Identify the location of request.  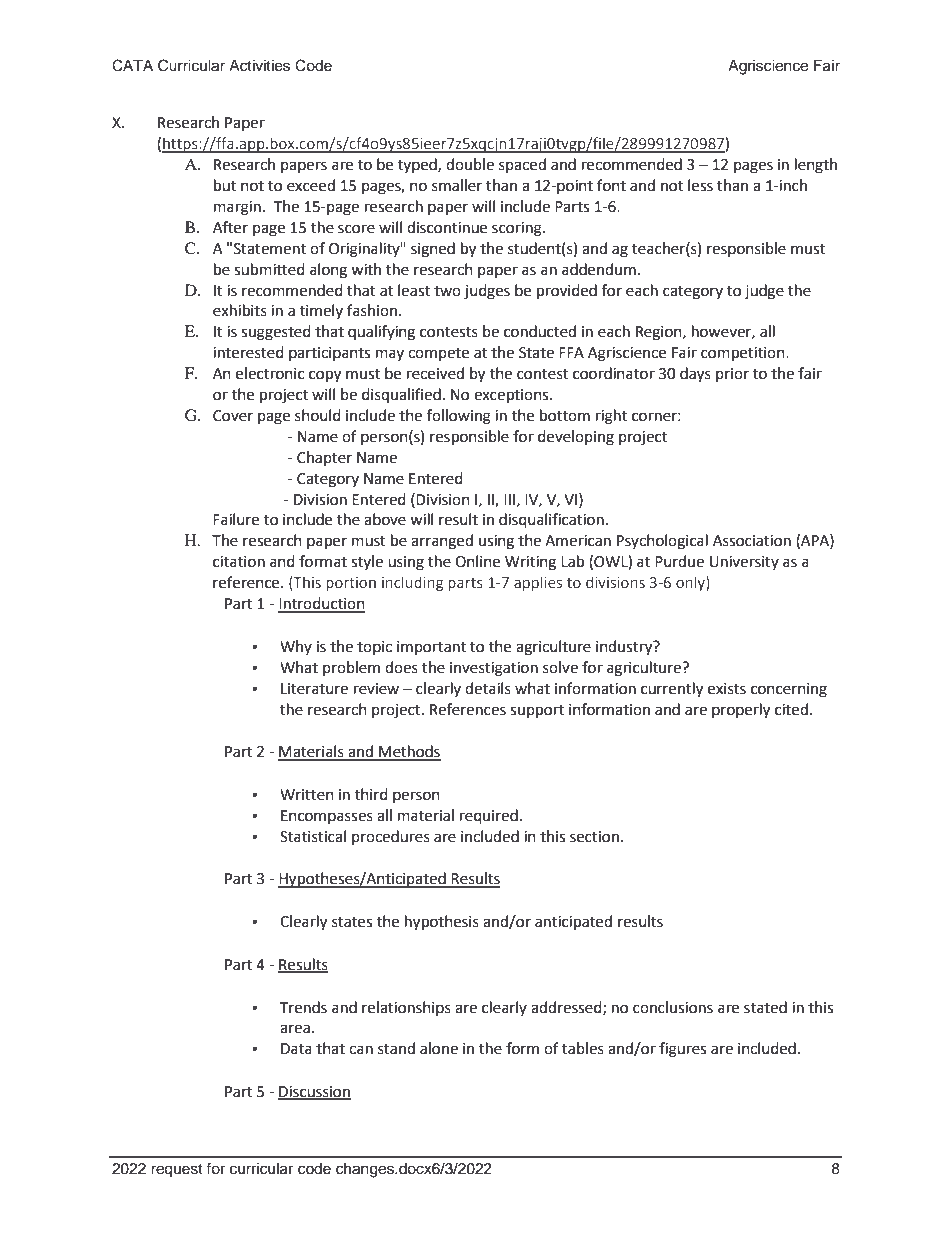
(177, 1171).
